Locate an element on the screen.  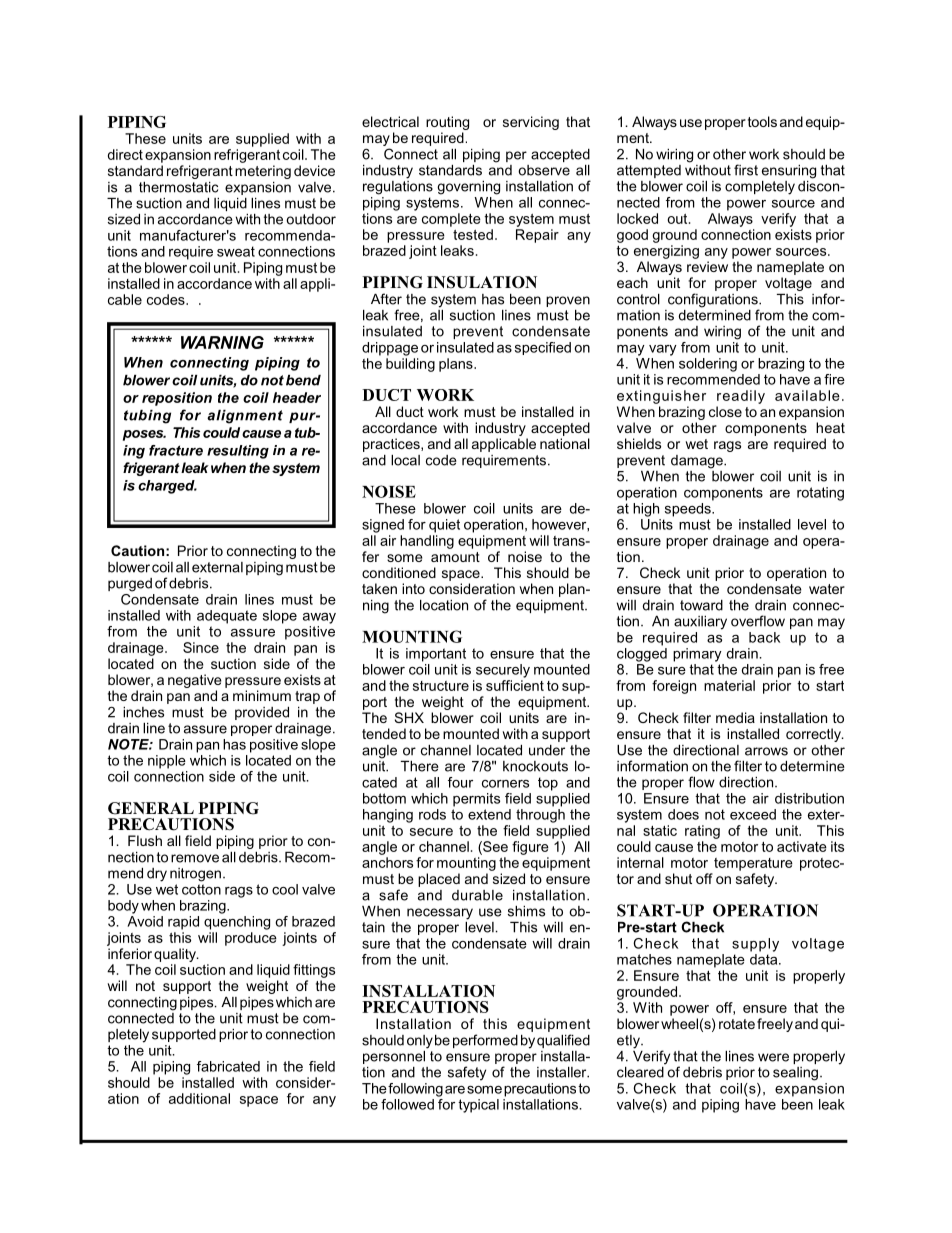
resulting is located at coordinates (238, 452).
